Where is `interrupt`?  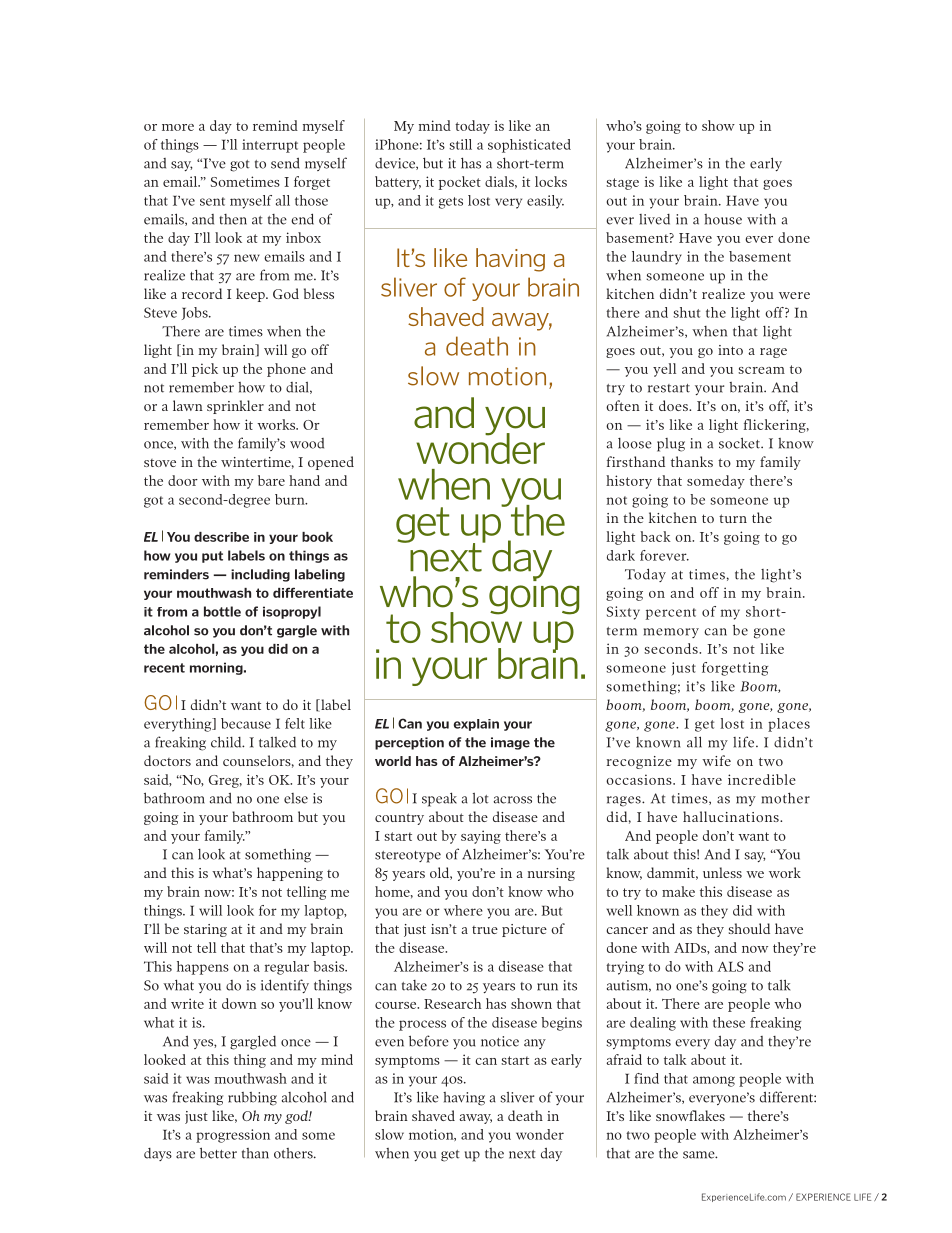
interrupt is located at coordinates (270, 146).
